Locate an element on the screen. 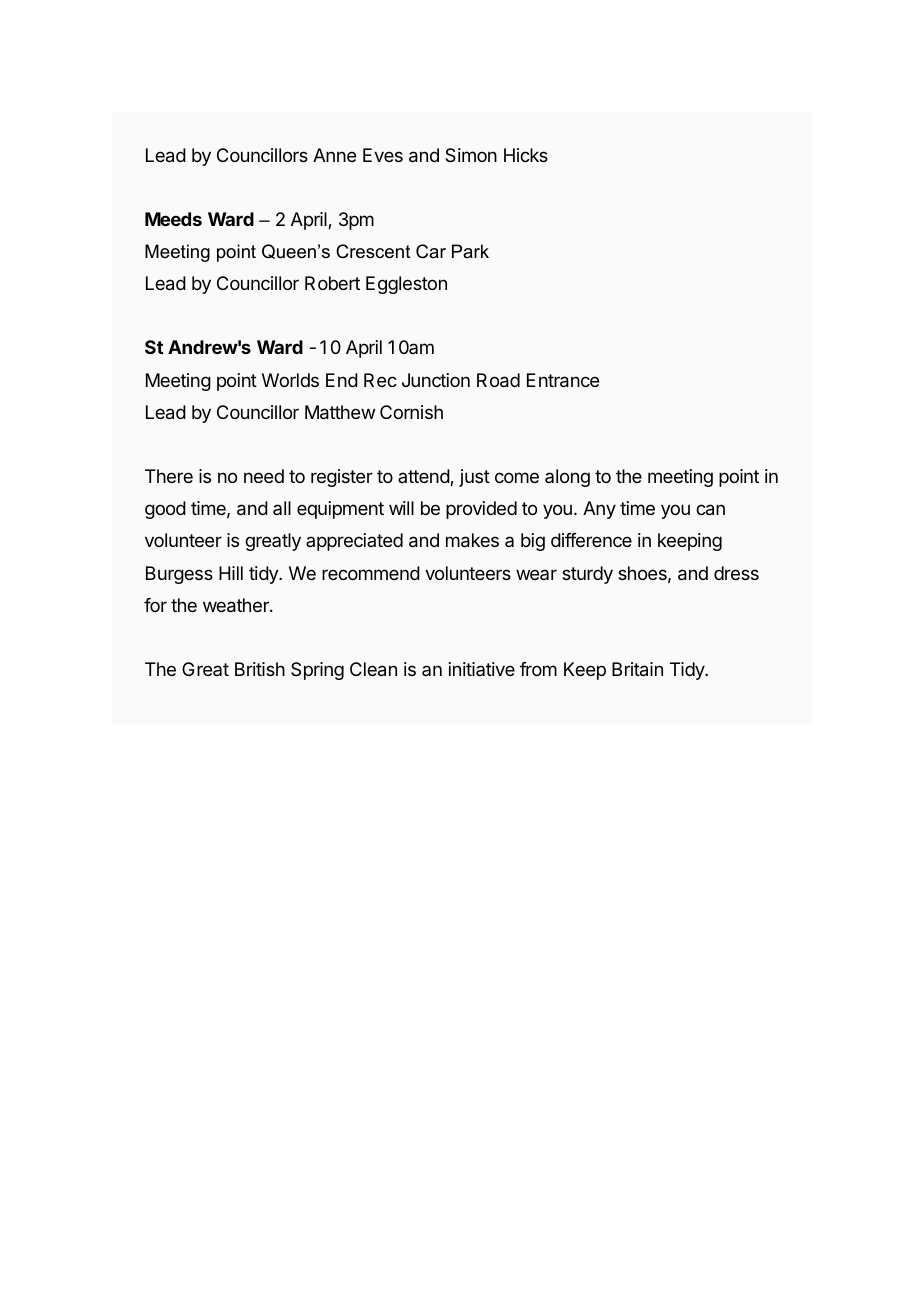 Image resolution: width=924 pixels, height=1308 pixels. Simon is located at coordinates (471, 155).
